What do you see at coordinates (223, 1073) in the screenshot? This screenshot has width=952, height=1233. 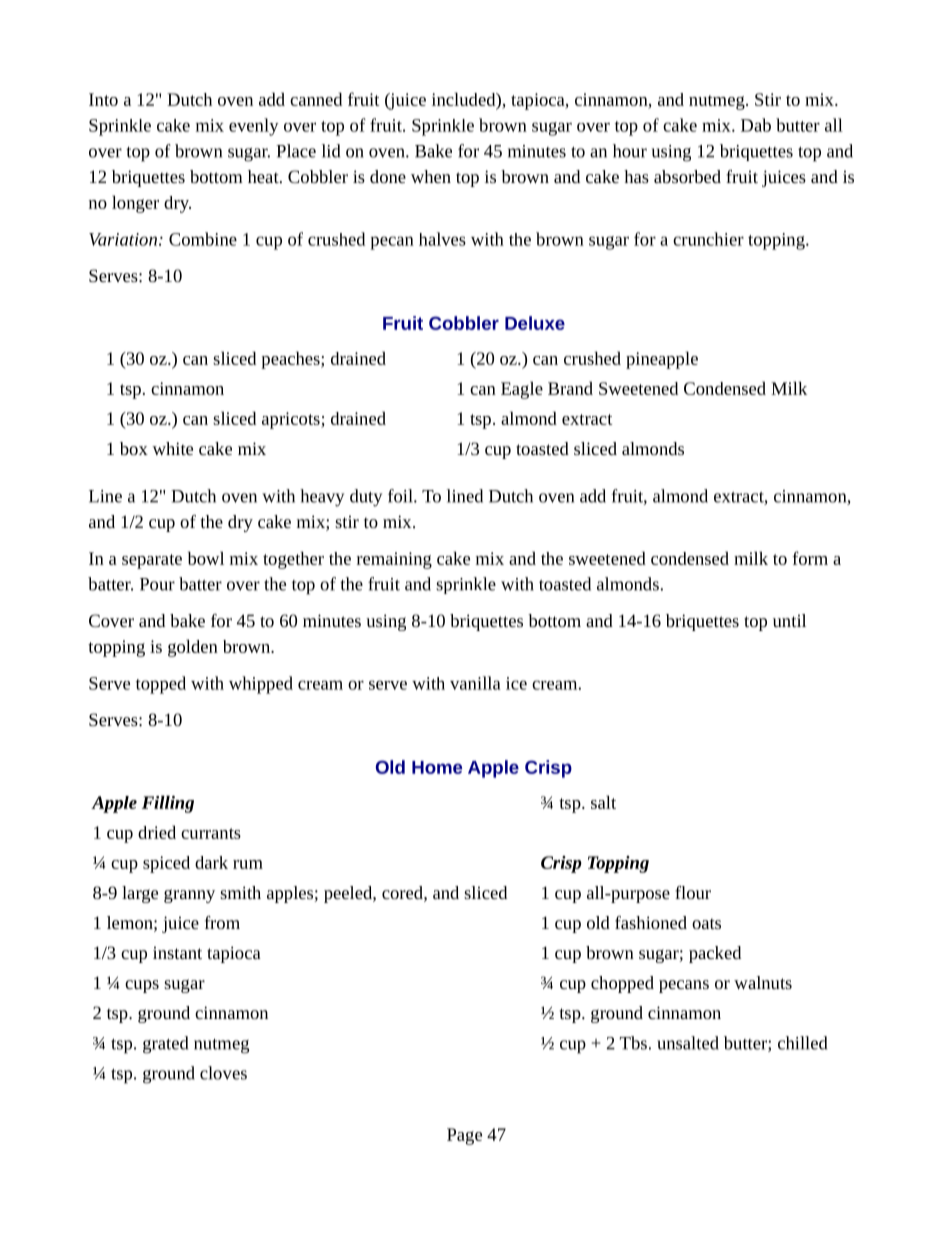 I see `cloves` at bounding box center [223, 1073].
